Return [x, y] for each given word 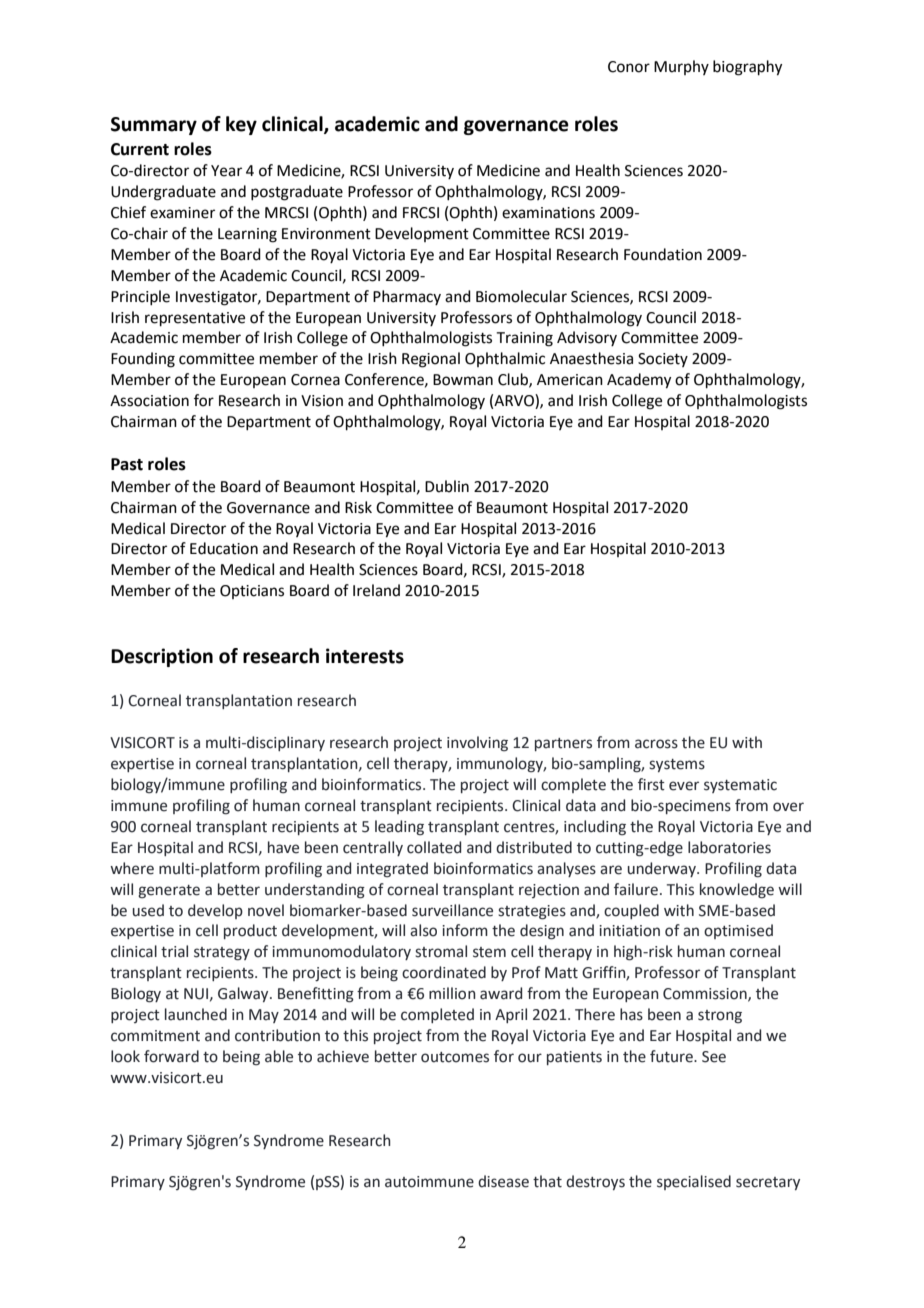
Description [162, 657]
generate [169, 892]
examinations [548, 213]
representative [195, 319]
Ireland [376, 590]
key [241, 125]
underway [663, 869]
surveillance [452, 910]
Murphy [681, 67]
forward [171, 1056]
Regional [431, 360]
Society [663, 360]
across [656, 744]
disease [503, 1181]
